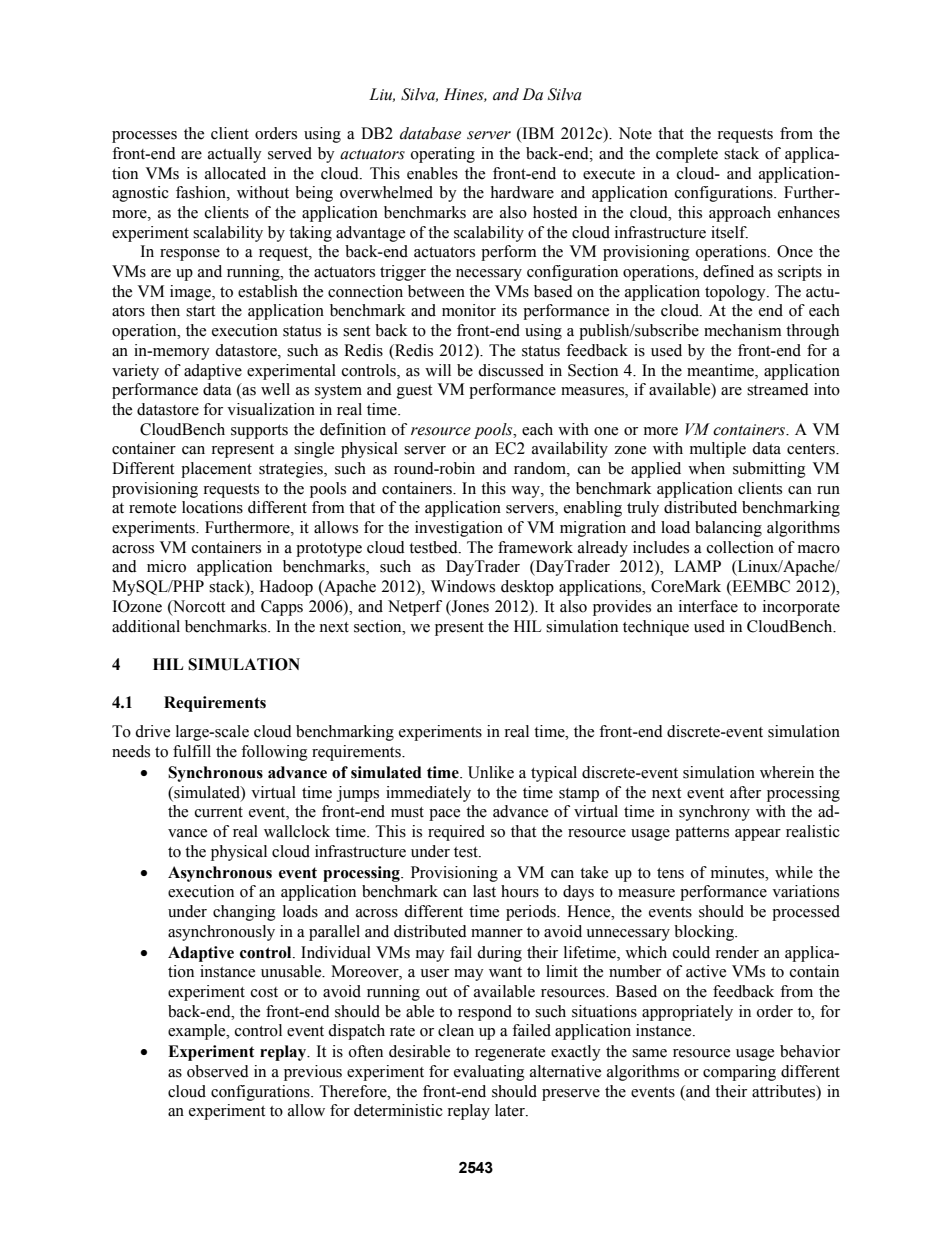 This screenshot has width=952, height=1233. I want to click on complete, so click(687, 155).
